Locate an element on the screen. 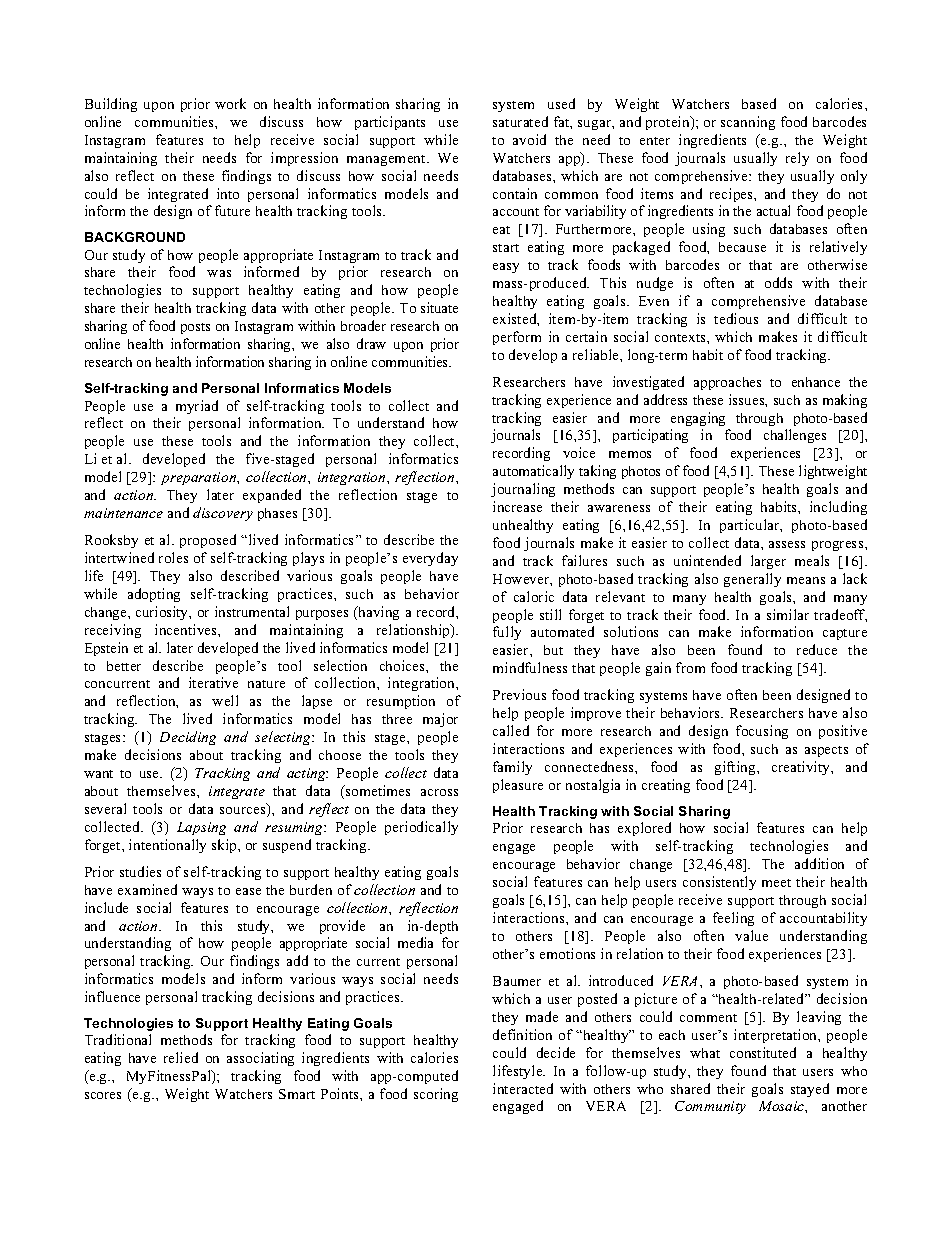 This screenshot has width=952, height=1233. similar is located at coordinates (788, 614).
